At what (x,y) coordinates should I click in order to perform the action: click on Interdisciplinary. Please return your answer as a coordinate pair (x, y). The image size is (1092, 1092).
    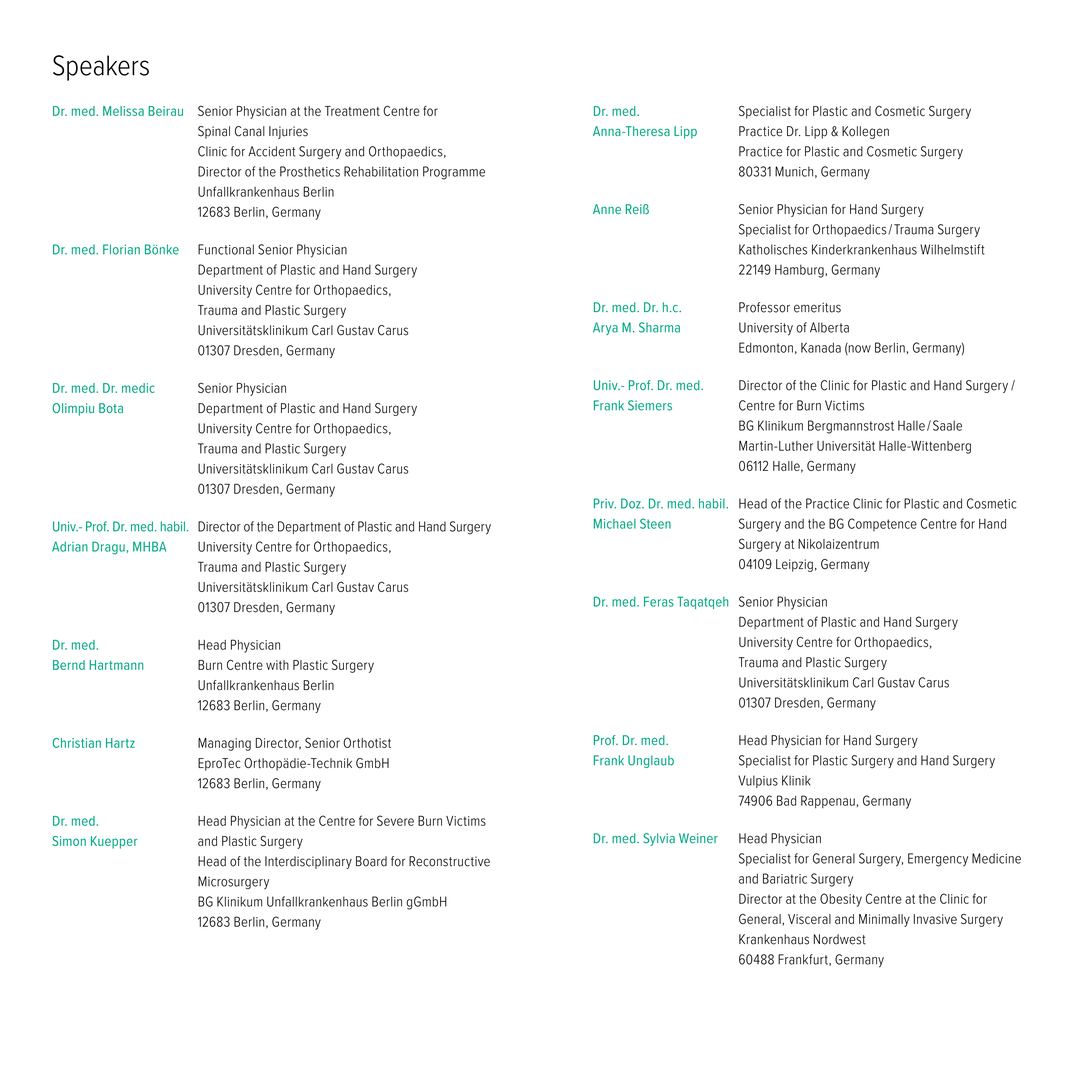
    Looking at the image, I should click on (308, 862).
